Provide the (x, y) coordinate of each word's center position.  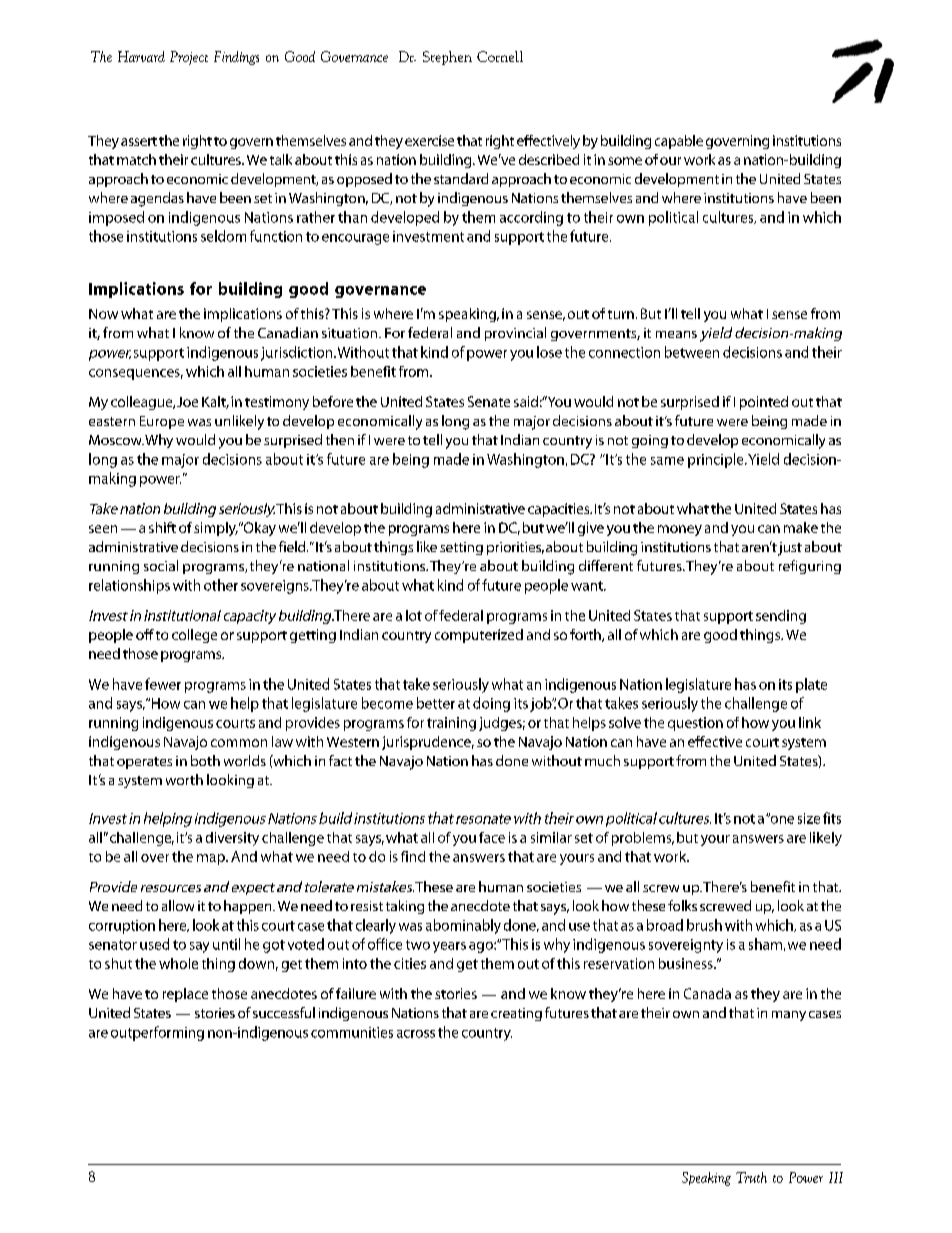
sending (781, 617)
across (416, 1034)
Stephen (447, 58)
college (194, 636)
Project (189, 58)
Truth (751, 1177)
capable (679, 142)
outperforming (157, 1033)
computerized (479, 636)
